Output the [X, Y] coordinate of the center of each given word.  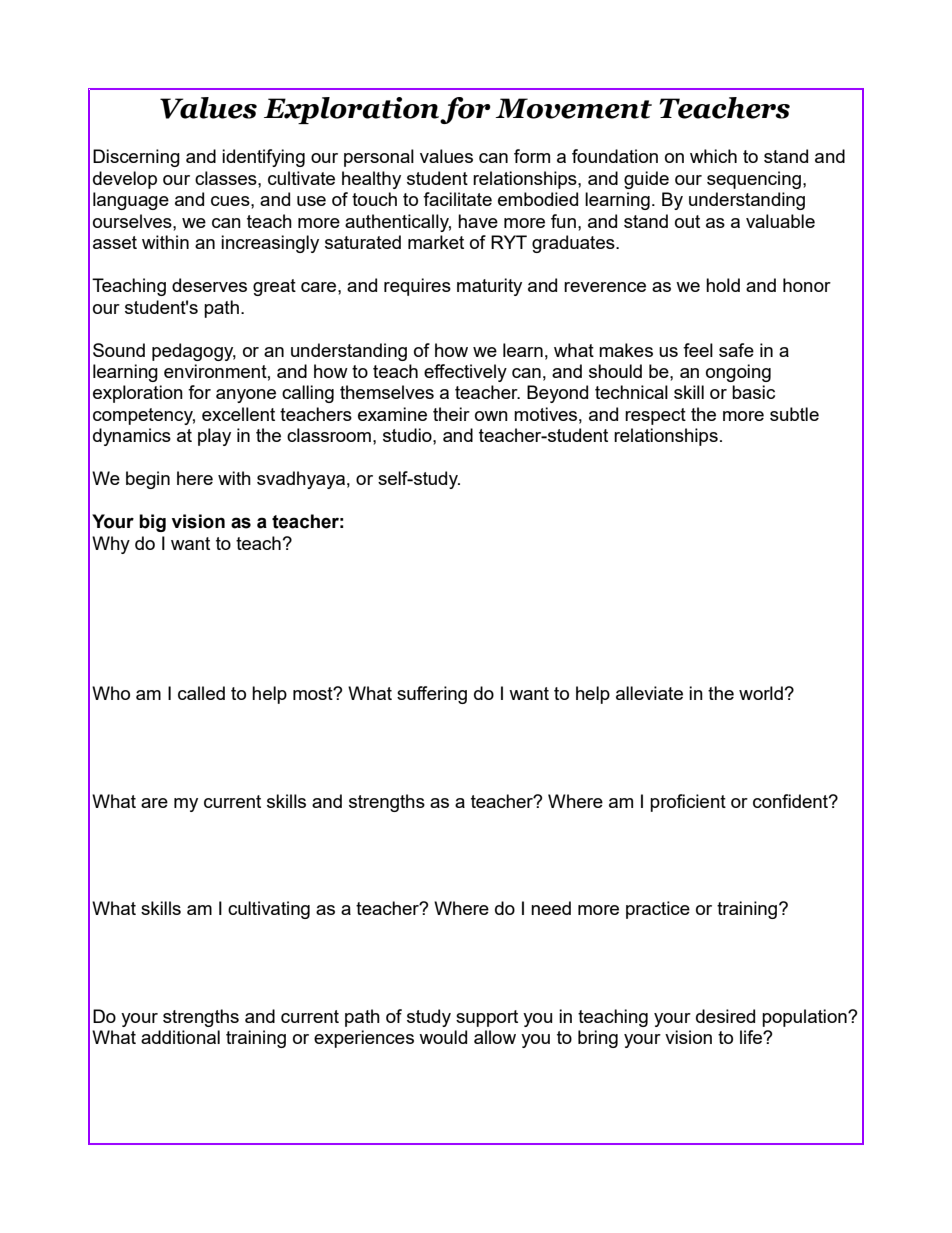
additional [180, 1037]
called [201, 693]
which [713, 156]
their [451, 414]
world [761, 693]
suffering [432, 695]
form [532, 156]
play [214, 437]
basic [753, 392]
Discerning [136, 158]
